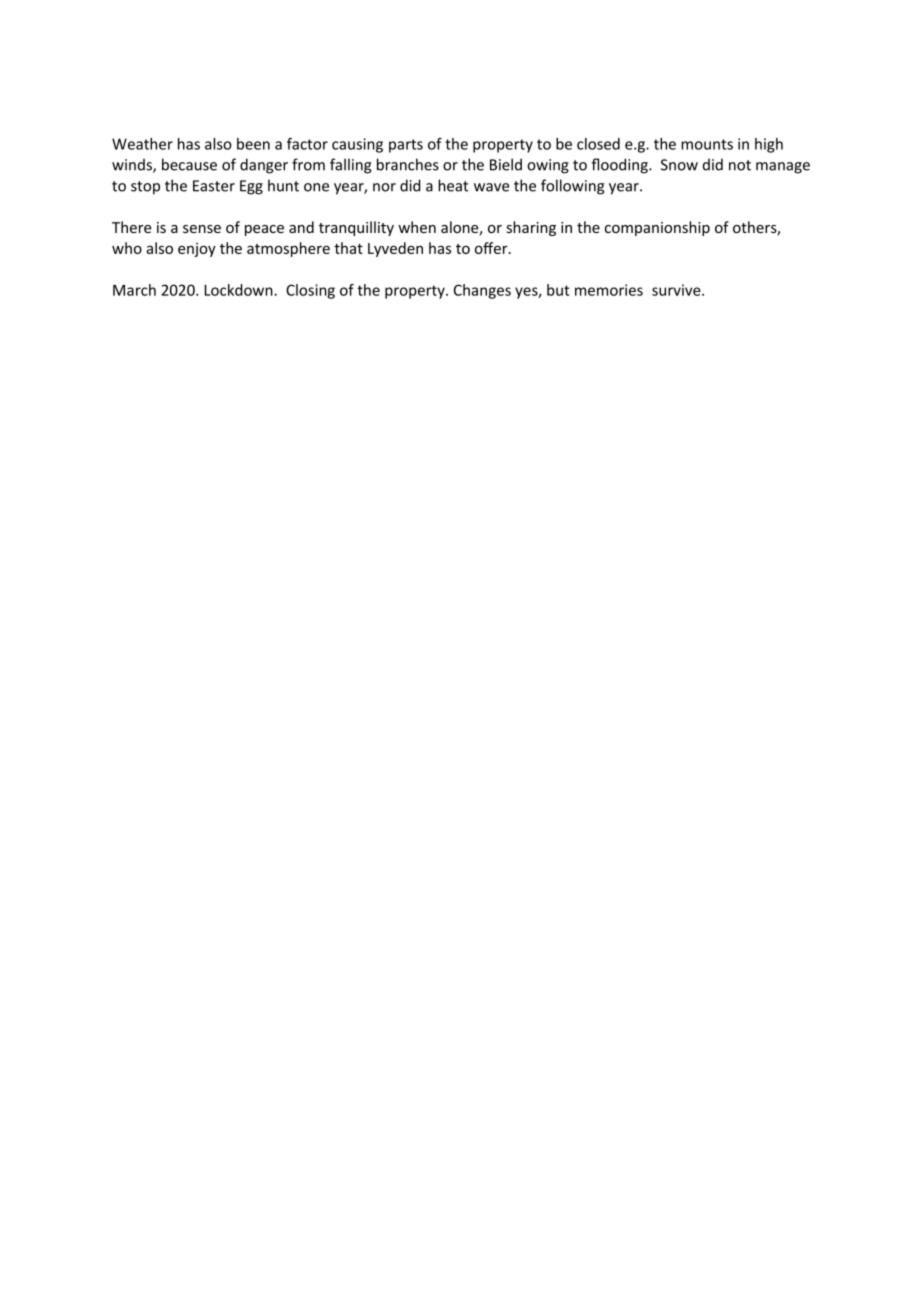 This document has height=1308, width=924. I want to click on sharing, so click(531, 228).
